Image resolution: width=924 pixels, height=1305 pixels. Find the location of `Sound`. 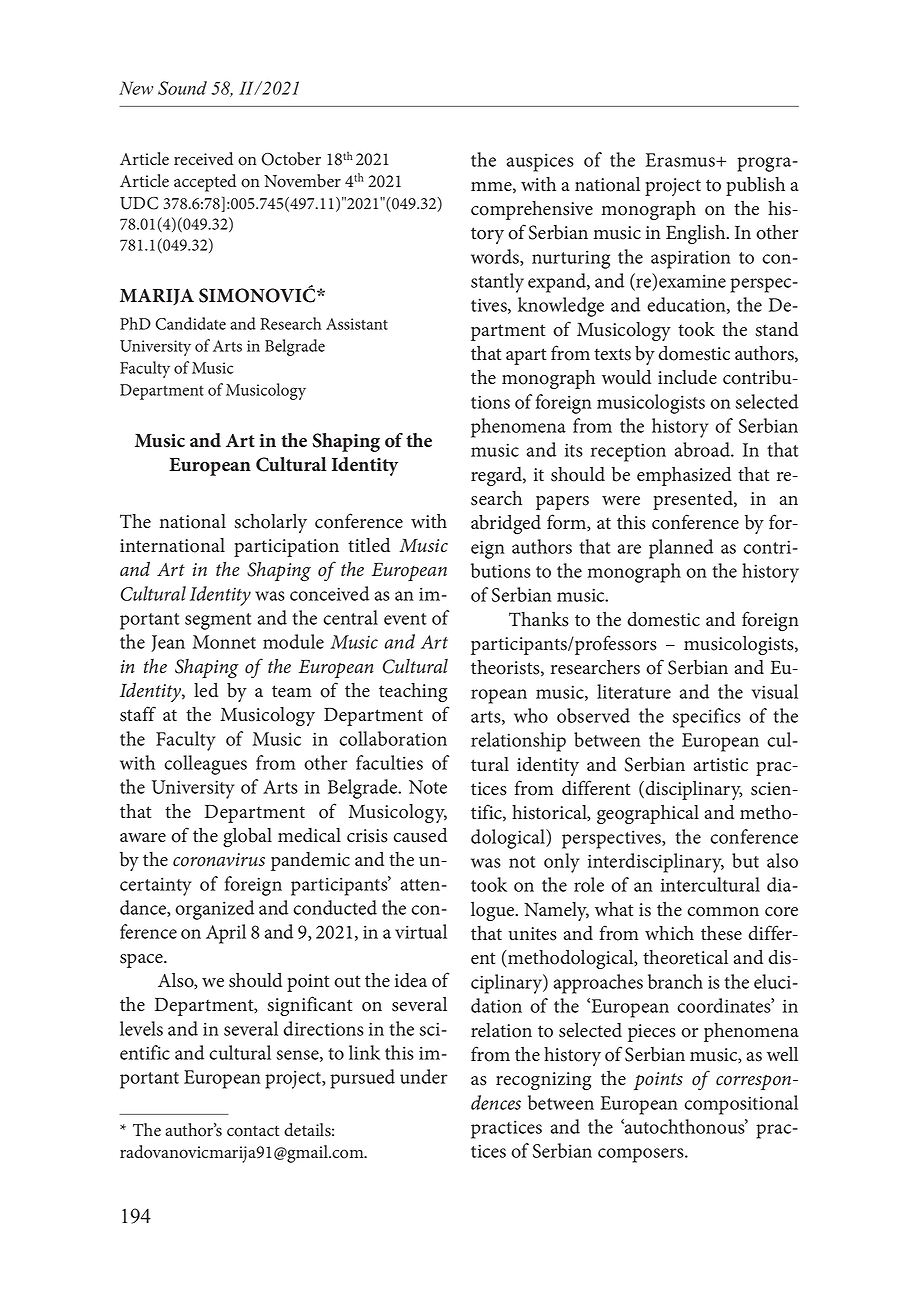

Sound is located at coordinates (182, 88).
